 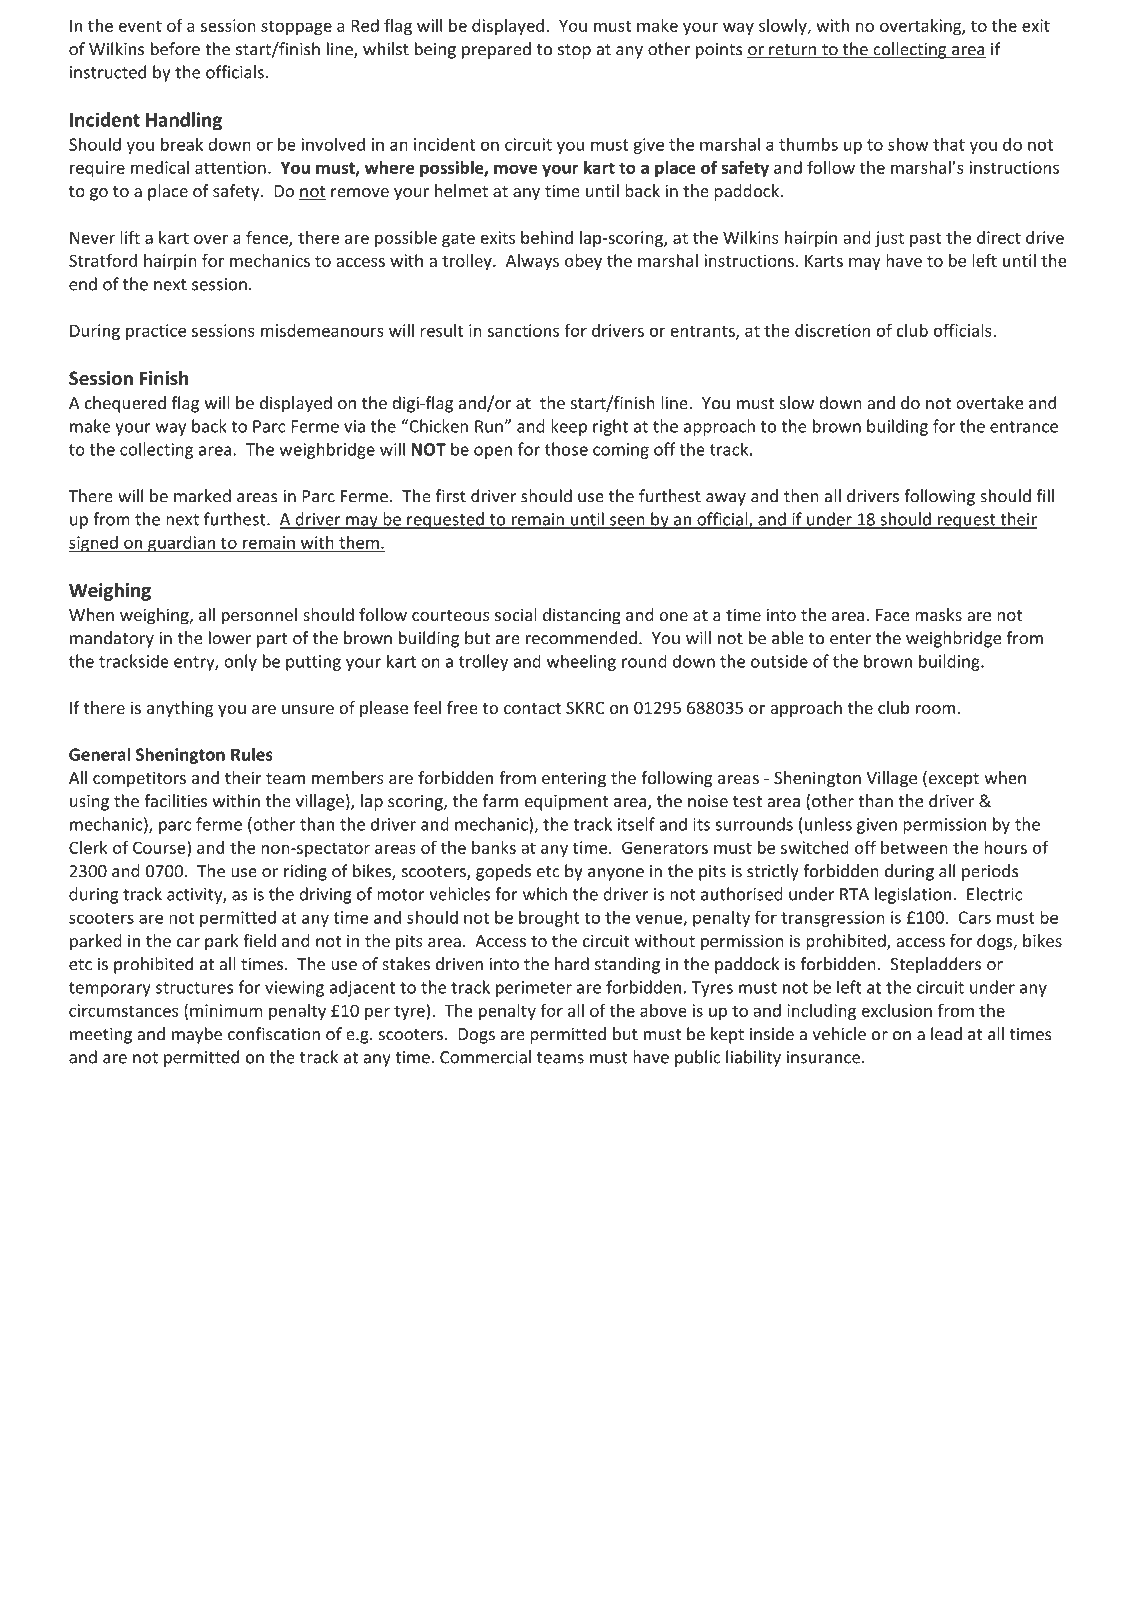 I want to click on masks, so click(x=938, y=614).
